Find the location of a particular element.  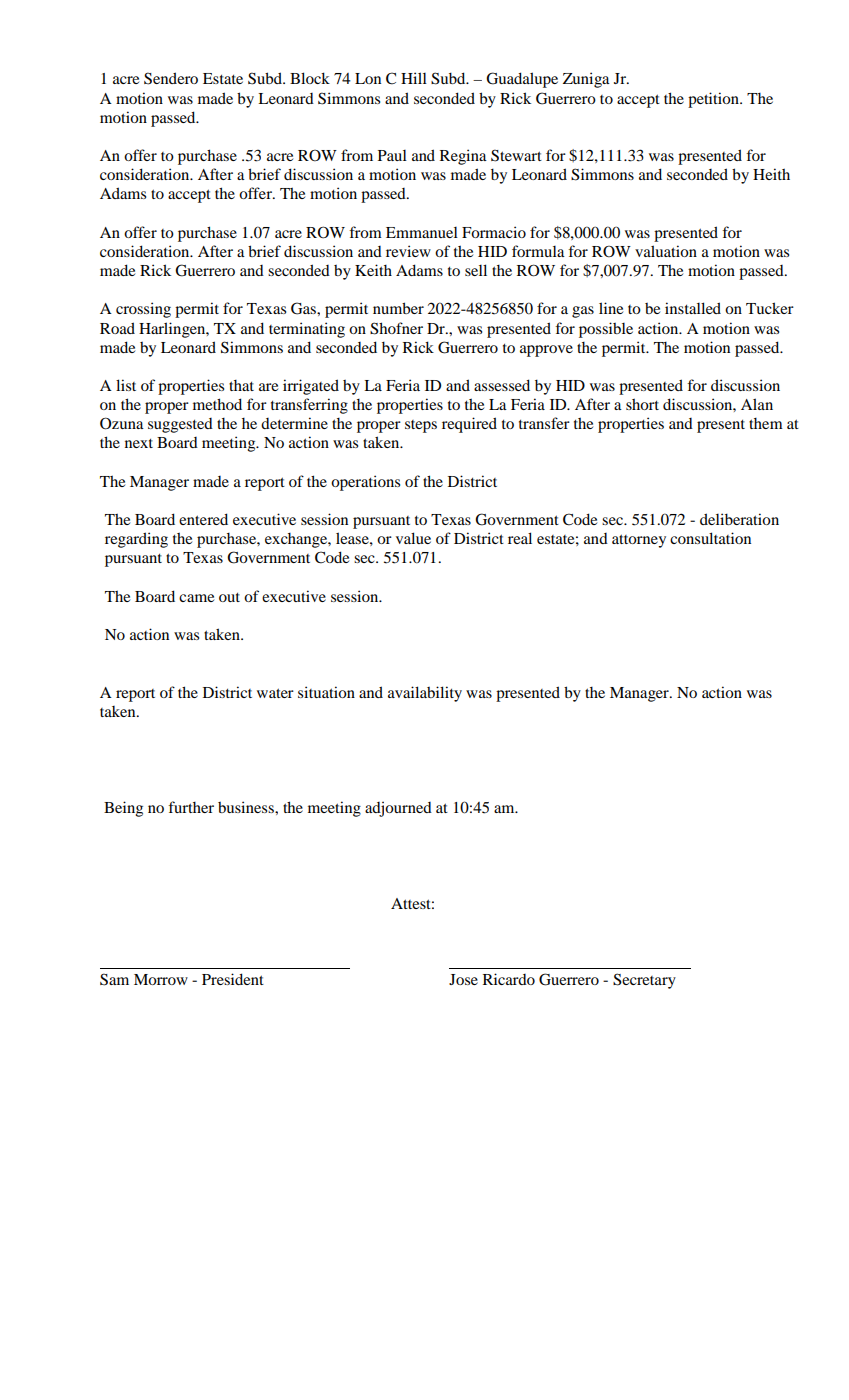

Morrow is located at coordinates (161, 979).
